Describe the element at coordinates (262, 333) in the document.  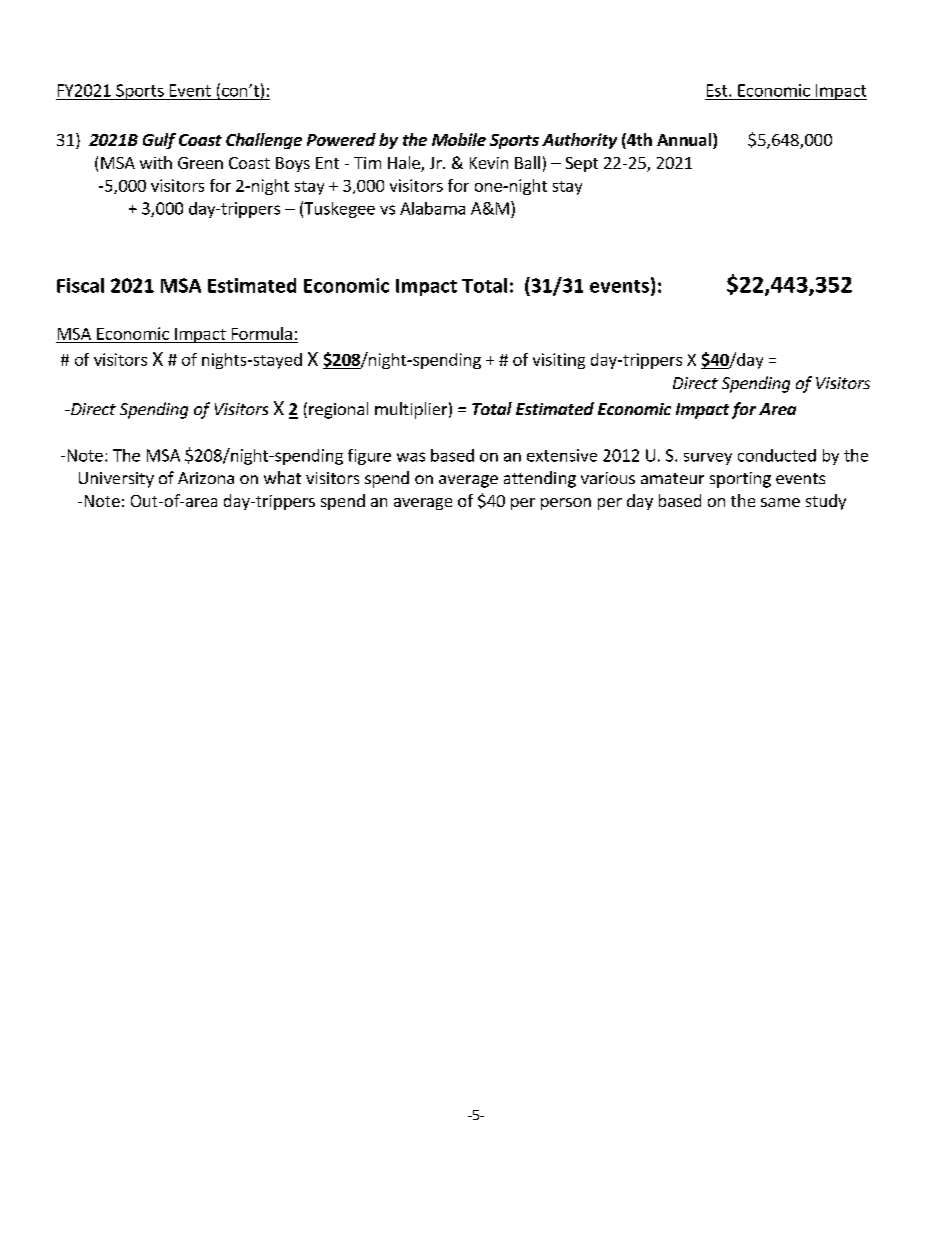
I see `Formula` at that location.
